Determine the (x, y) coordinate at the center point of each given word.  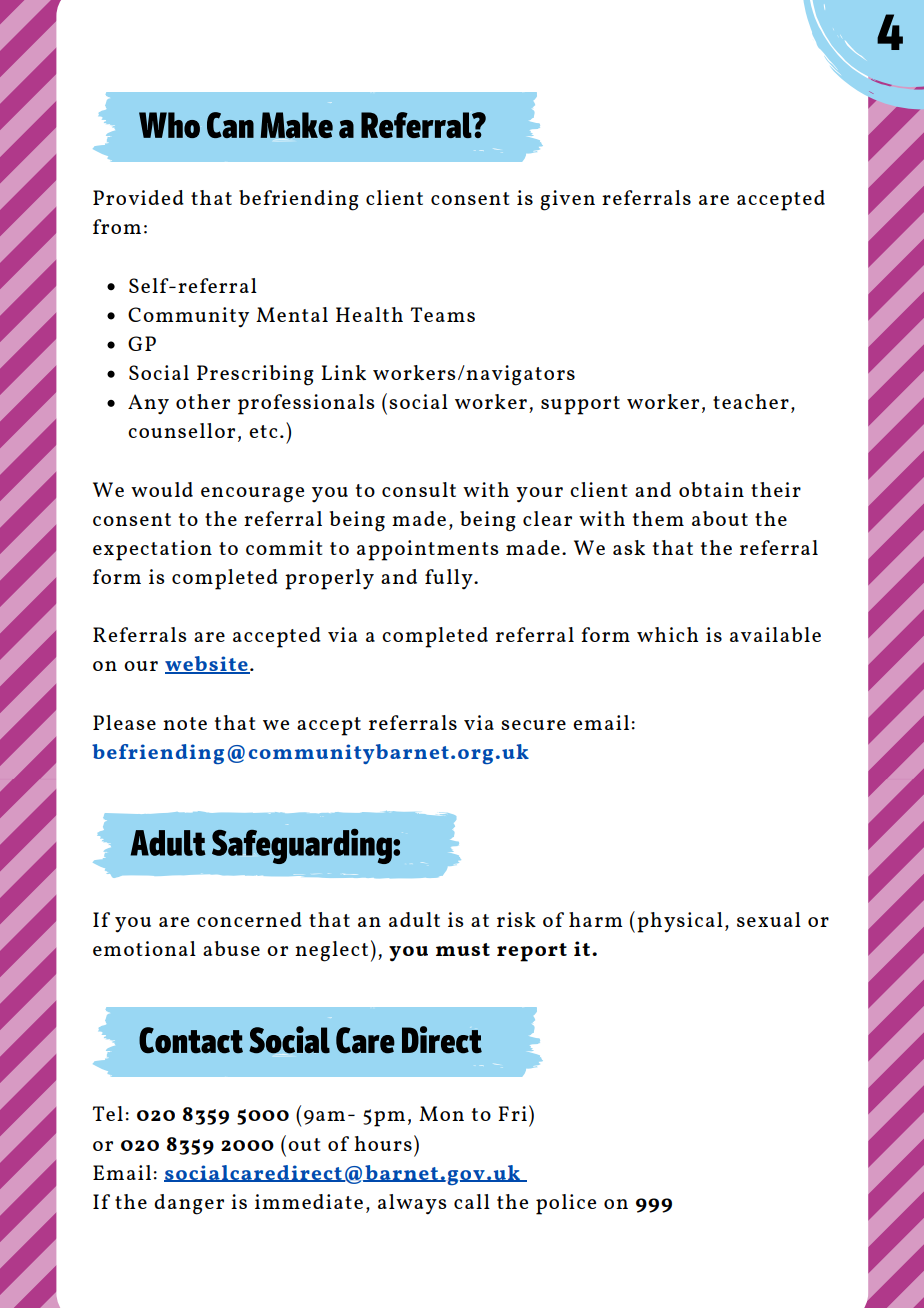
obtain (711, 489)
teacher (751, 401)
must (463, 949)
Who (169, 125)
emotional (144, 948)
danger (189, 1204)
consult (419, 489)
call (472, 1201)
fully (450, 579)
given (567, 200)
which (667, 634)
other (203, 401)
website (207, 665)
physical (680, 922)
